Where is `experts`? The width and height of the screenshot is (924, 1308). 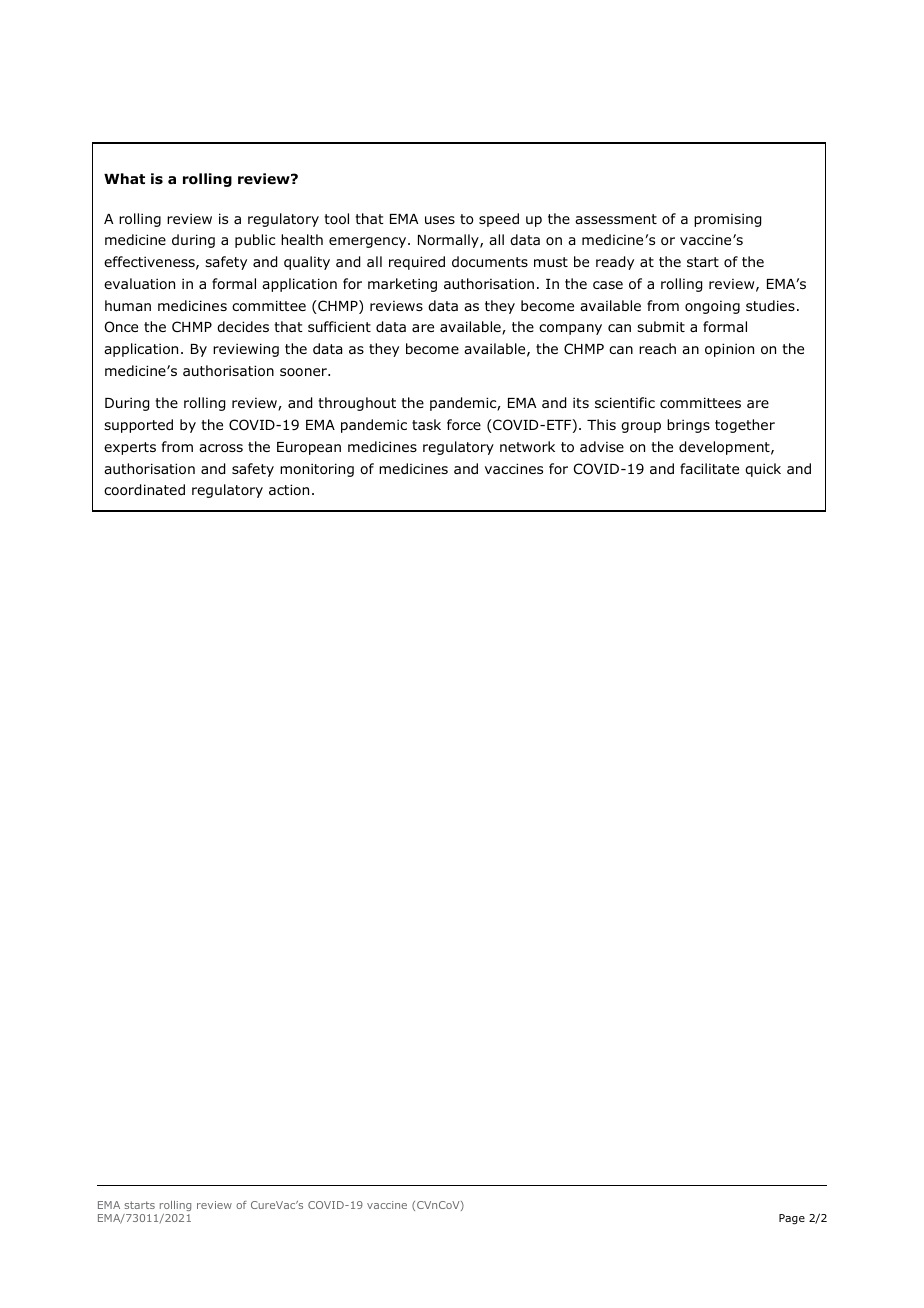
experts is located at coordinates (130, 448).
